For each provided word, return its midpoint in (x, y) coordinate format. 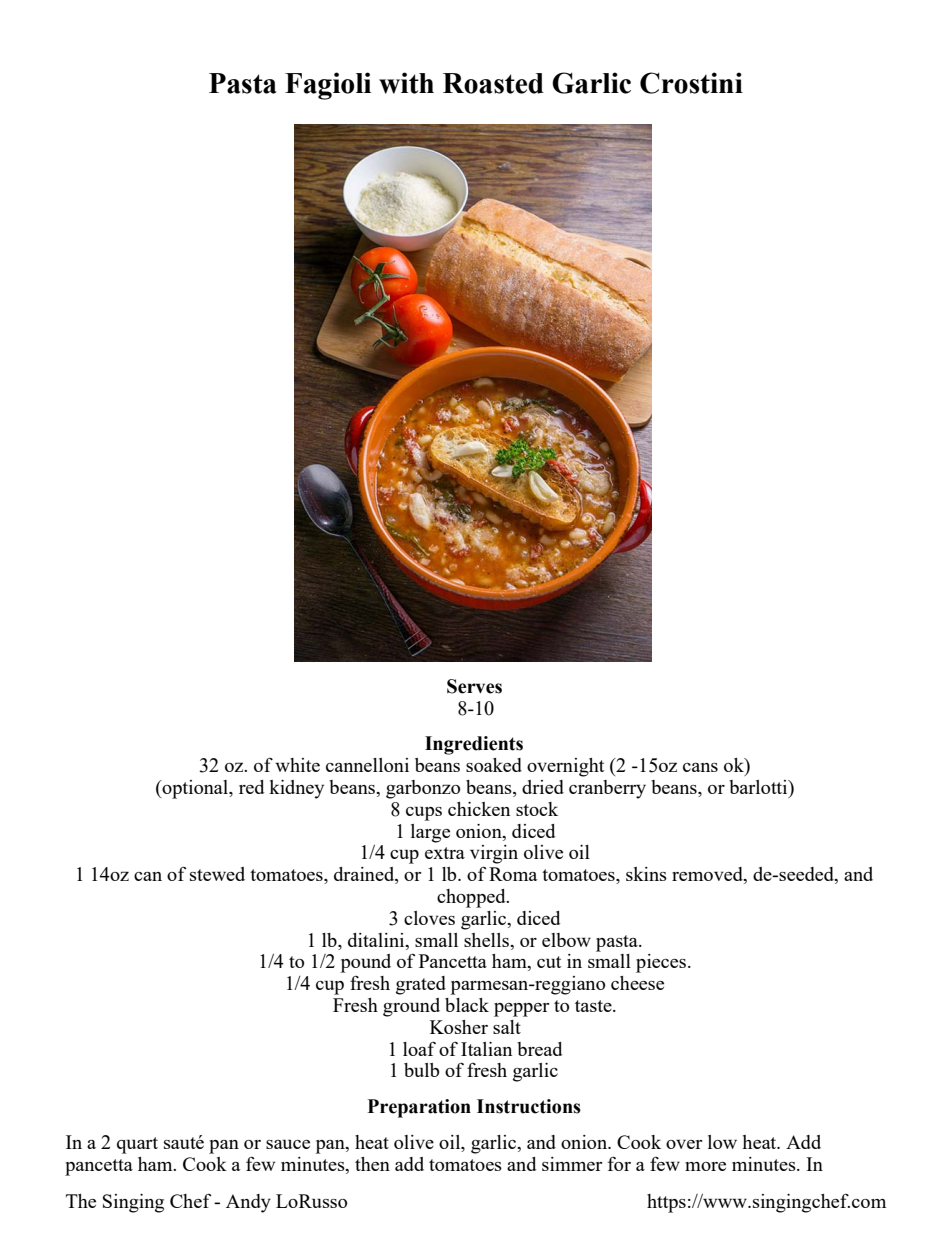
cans (700, 767)
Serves (474, 686)
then (372, 1164)
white (297, 765)
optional (196, 789)
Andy (248, 1203)
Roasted (493, 83)
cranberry (607, 789)
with (406, 83)
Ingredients (474, 745)
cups (424, 813)
